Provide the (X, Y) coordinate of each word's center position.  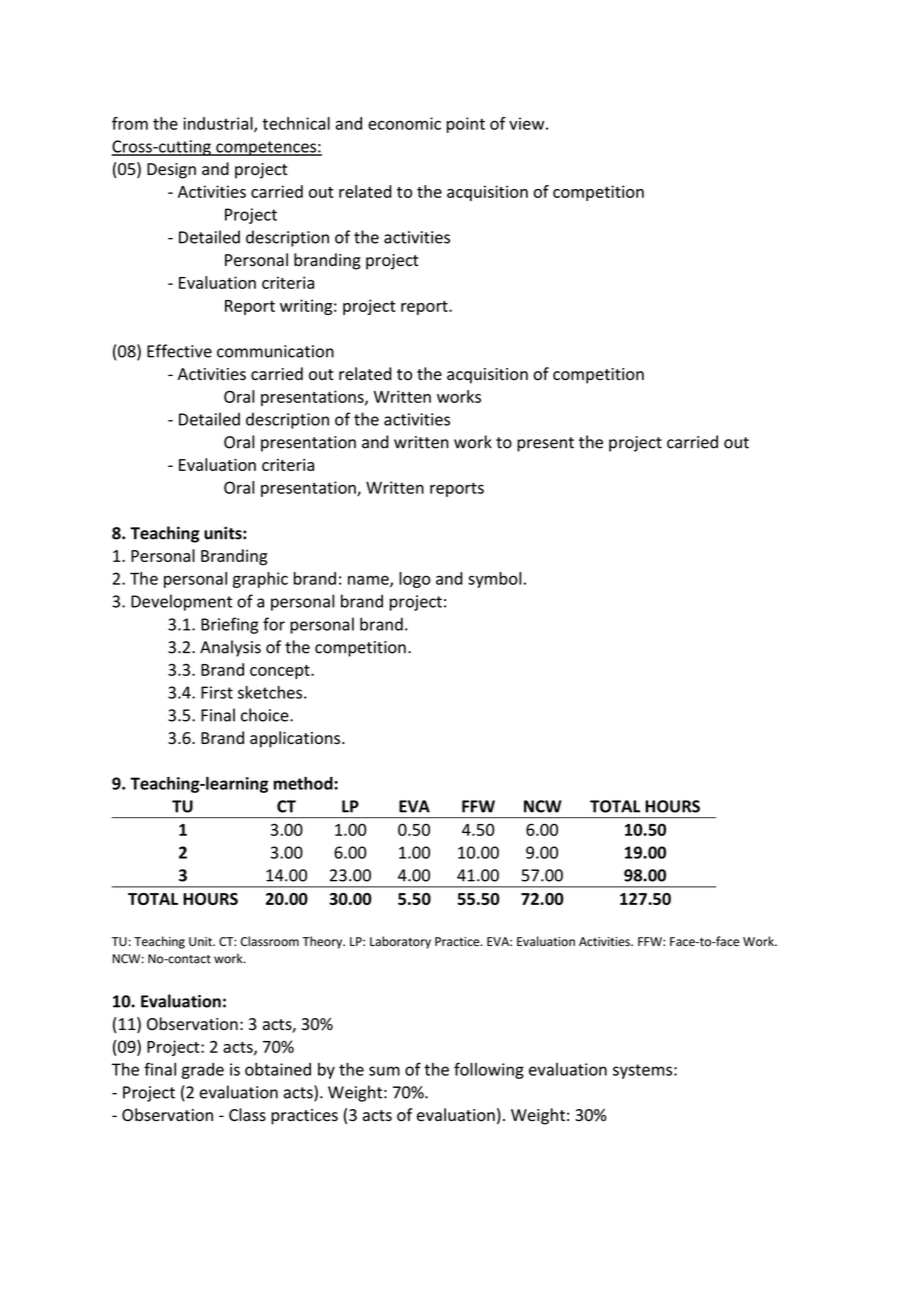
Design (171, 171)
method (304, 783)
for (274, 624)
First (217, 692)
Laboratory (400, 942)
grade (203, 1071)
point (466, 125)
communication (275, 351)
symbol (494, 580)
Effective (179, 351)
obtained (278, 1069)
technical (296, 123)
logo (415, 580)
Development (181, 602)
